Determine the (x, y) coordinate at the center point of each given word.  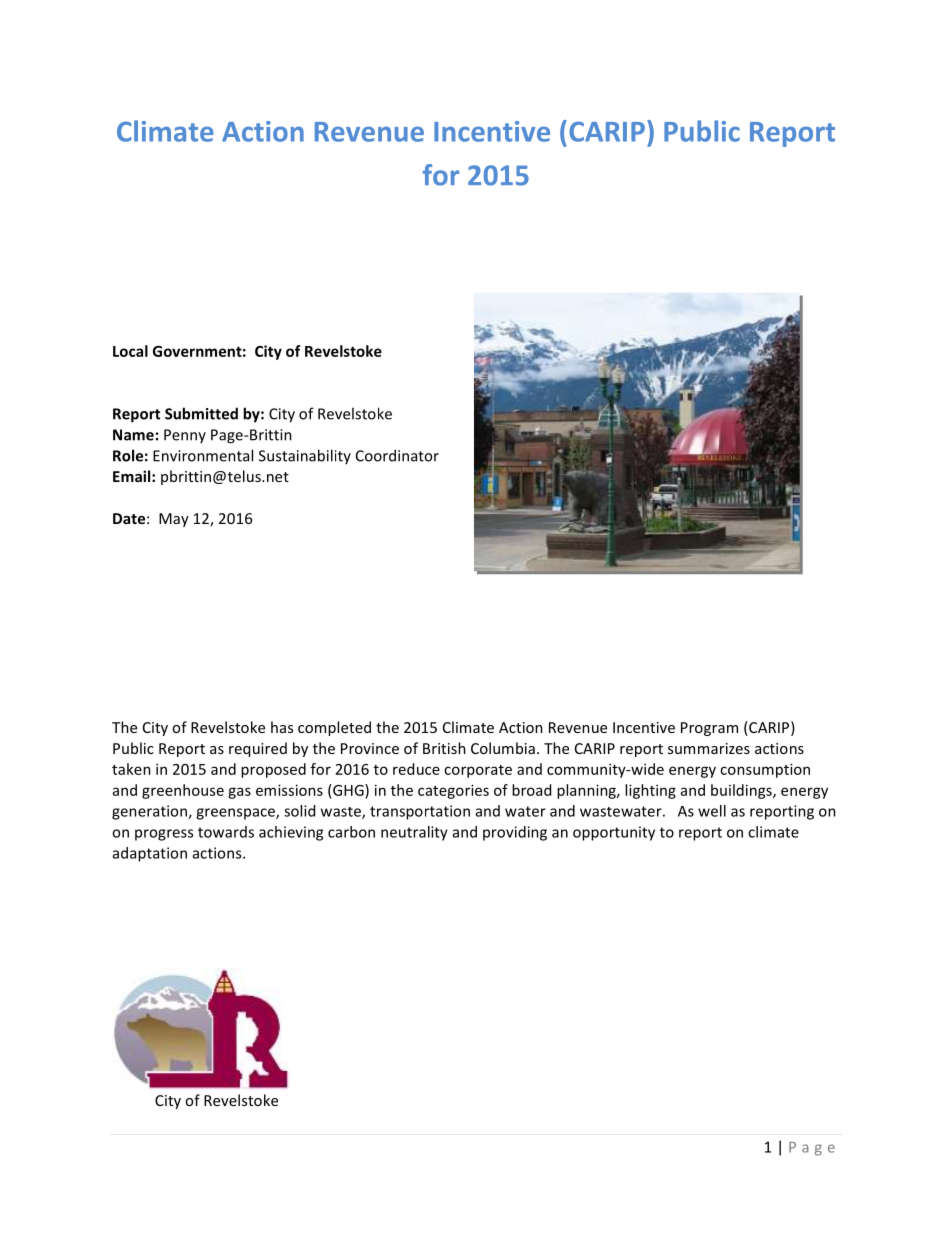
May (174, 520)
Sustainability (305, 456)
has (282, 727)
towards (226, 832)
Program (709, 729)
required (258, 749)
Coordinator (397, 455)
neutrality (414, 833)
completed (334, 728)
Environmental (203, 455)
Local (130, 351)
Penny (185, 436)
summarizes (709, 748)
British (444, 748)
